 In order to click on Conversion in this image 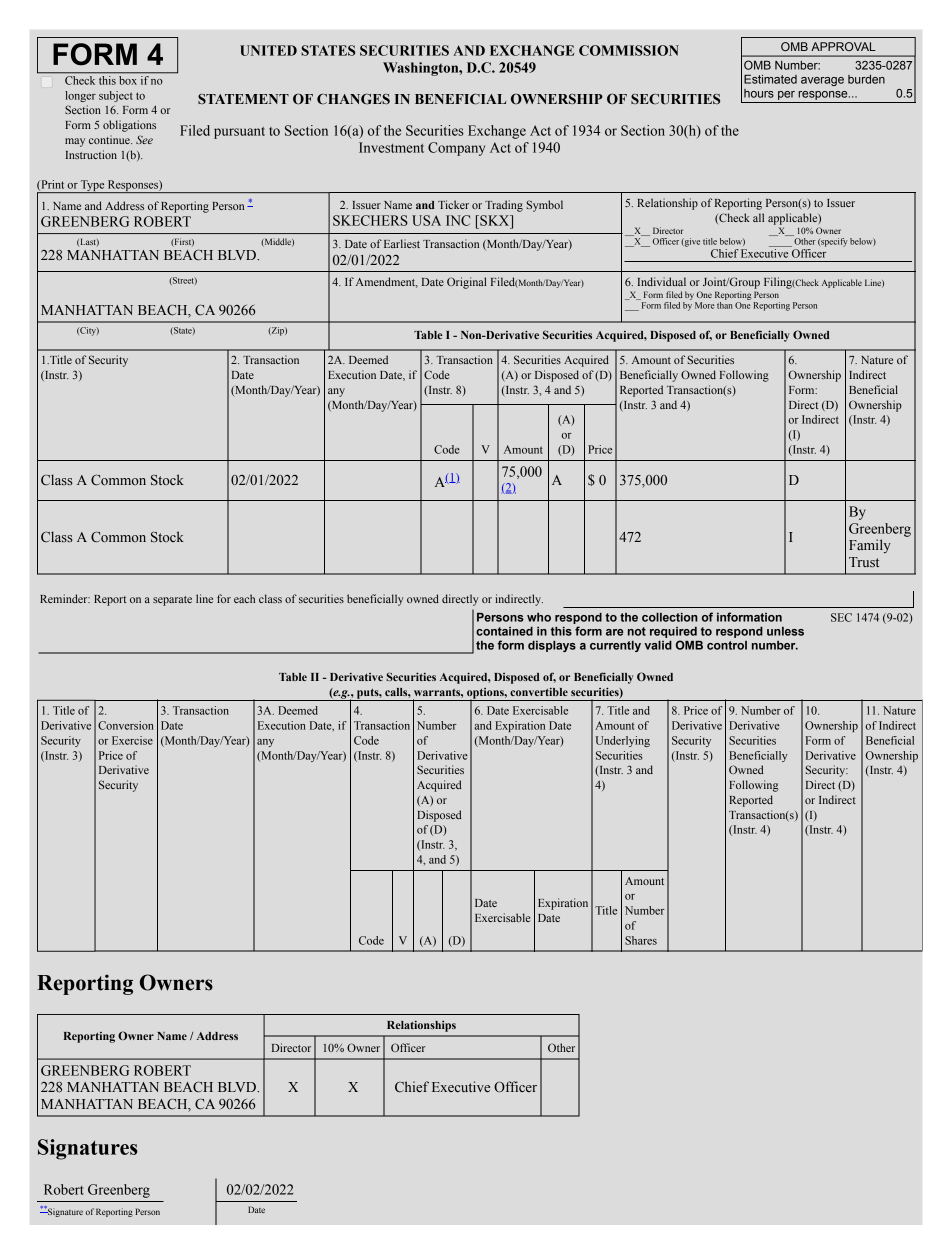, I will do `click(126, 725)`.
